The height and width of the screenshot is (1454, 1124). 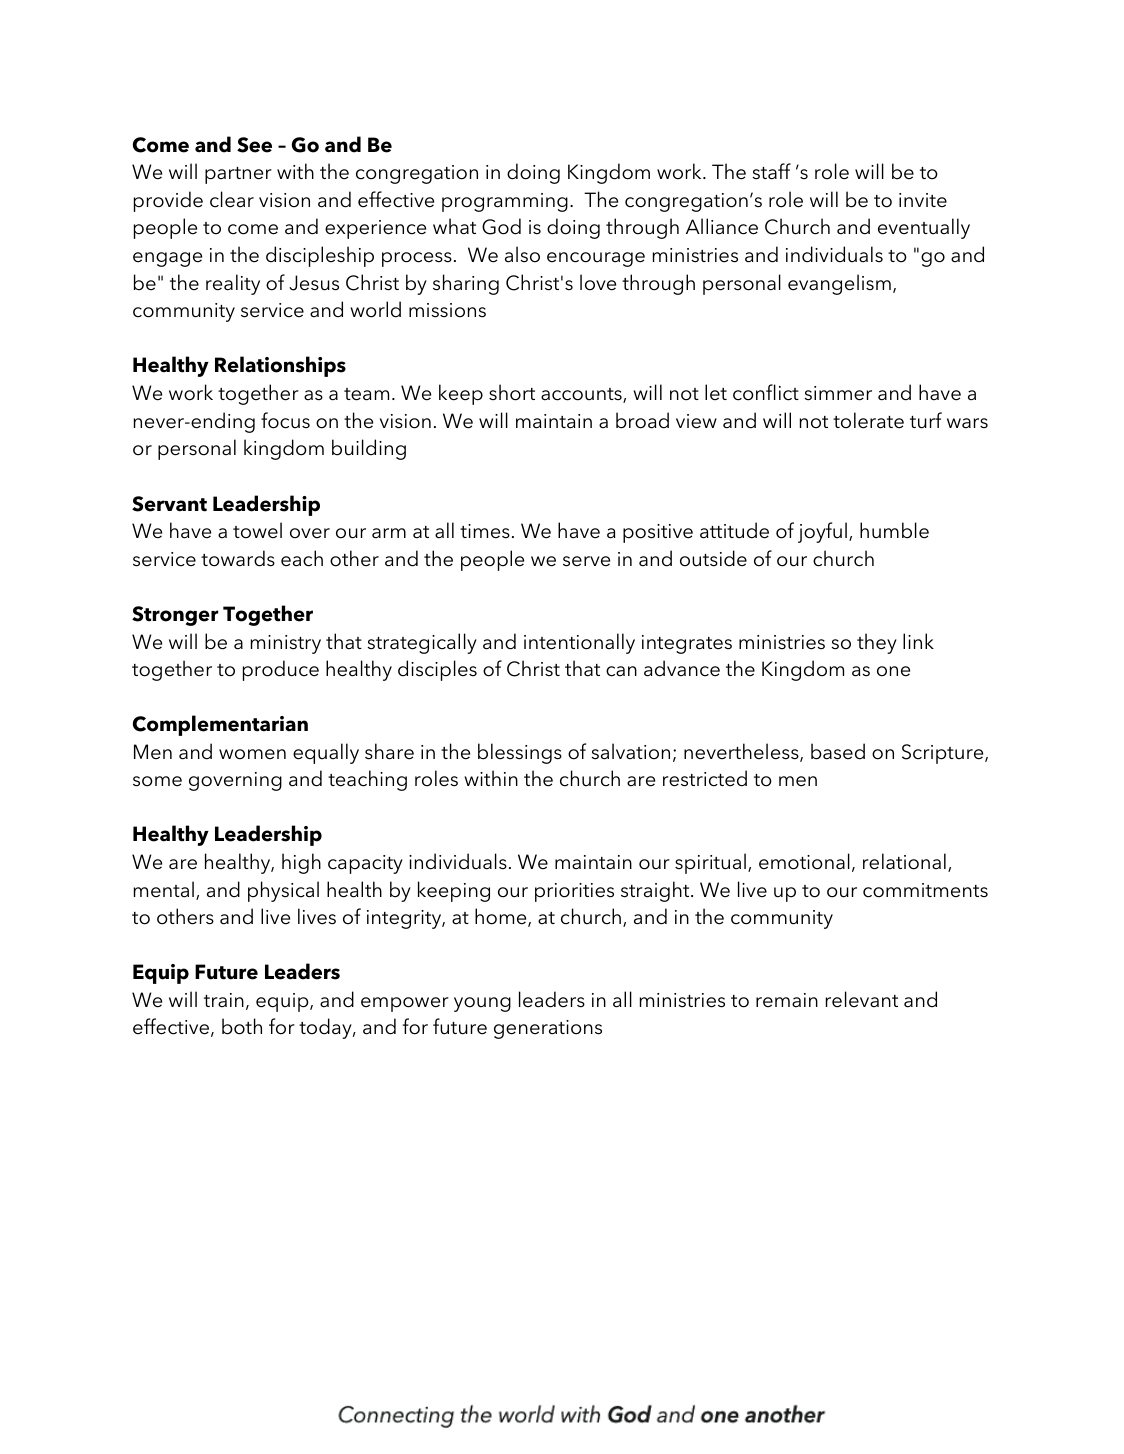 I want to click on broad, so click(x=642, y=420).
